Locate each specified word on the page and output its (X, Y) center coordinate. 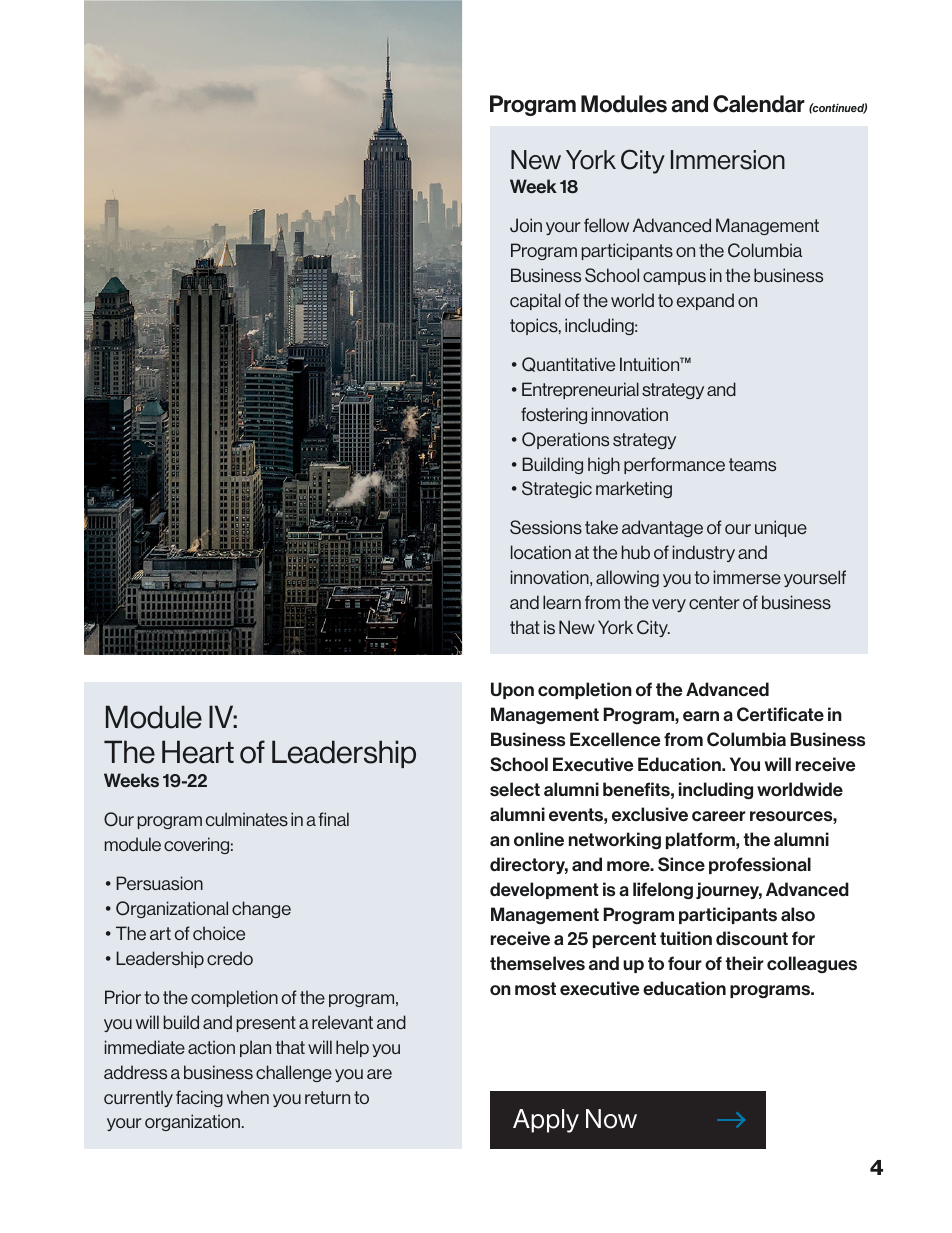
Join (526, 225)
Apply (546, 1121)
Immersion (728, 160)
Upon (512, 690)
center (714, 602)
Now (611, 1119)
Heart (198, 752)
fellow (606, 225)
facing (199, 1098)
